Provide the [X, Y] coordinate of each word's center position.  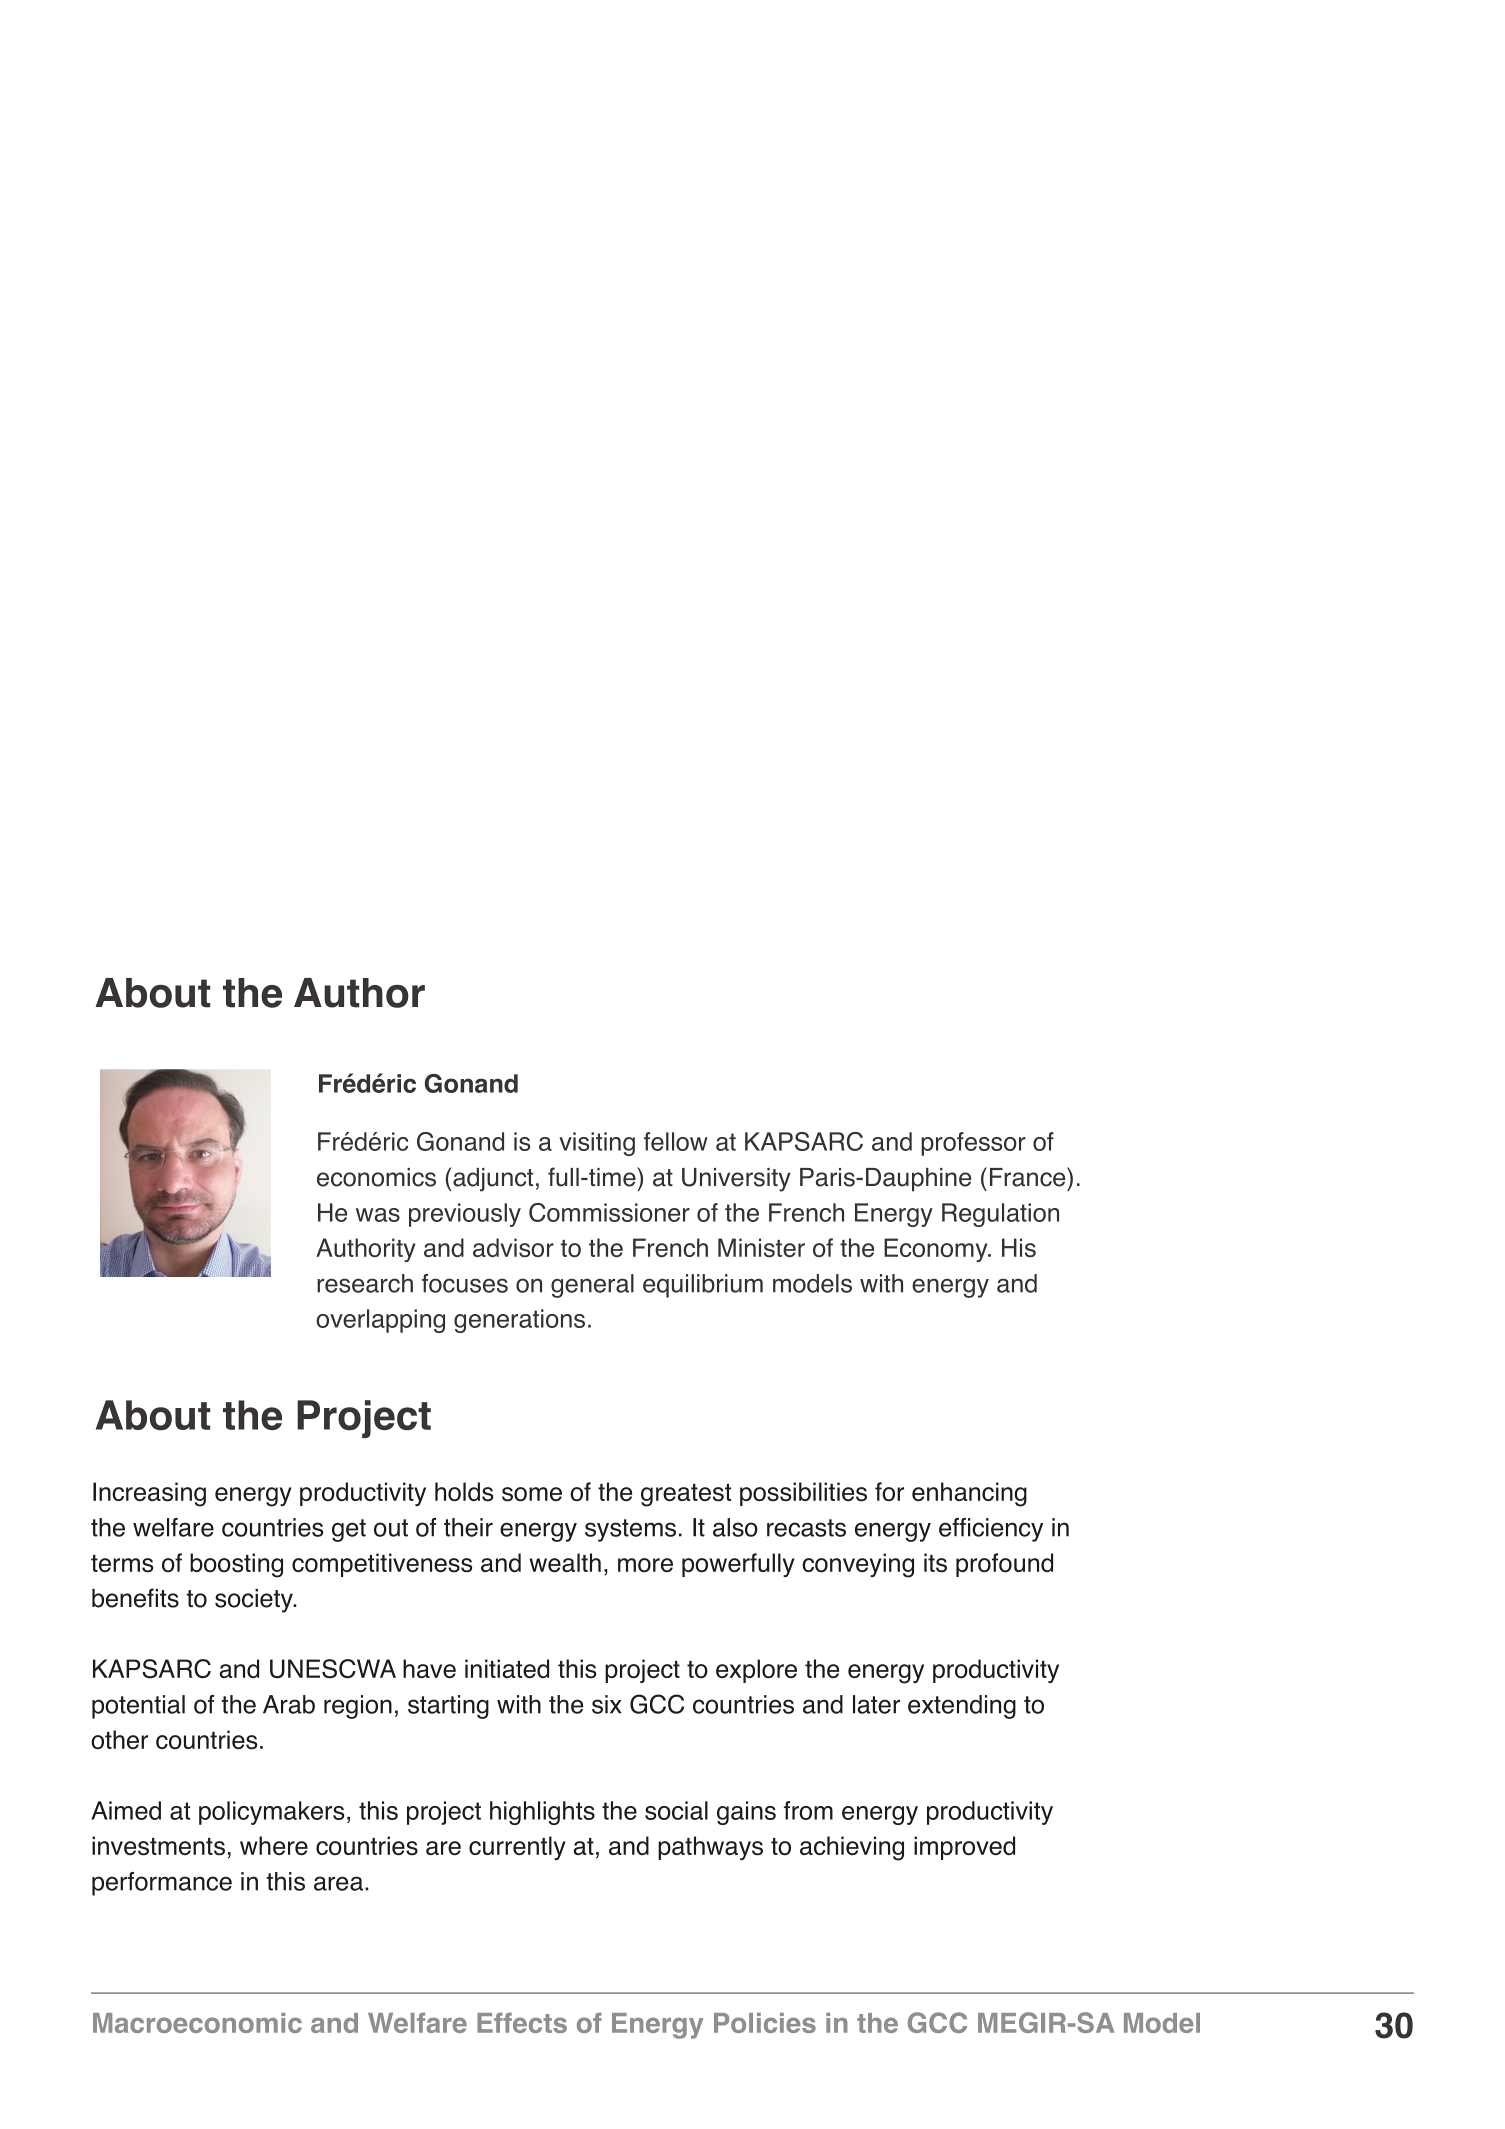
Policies [765, 2023]
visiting [597, 1144]
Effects [522, 2022]
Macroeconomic [197, 2023]
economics [376, 1177]
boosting [236, 1565]
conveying [858, 1565]
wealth [565, 1562]
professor [973, 1144]
